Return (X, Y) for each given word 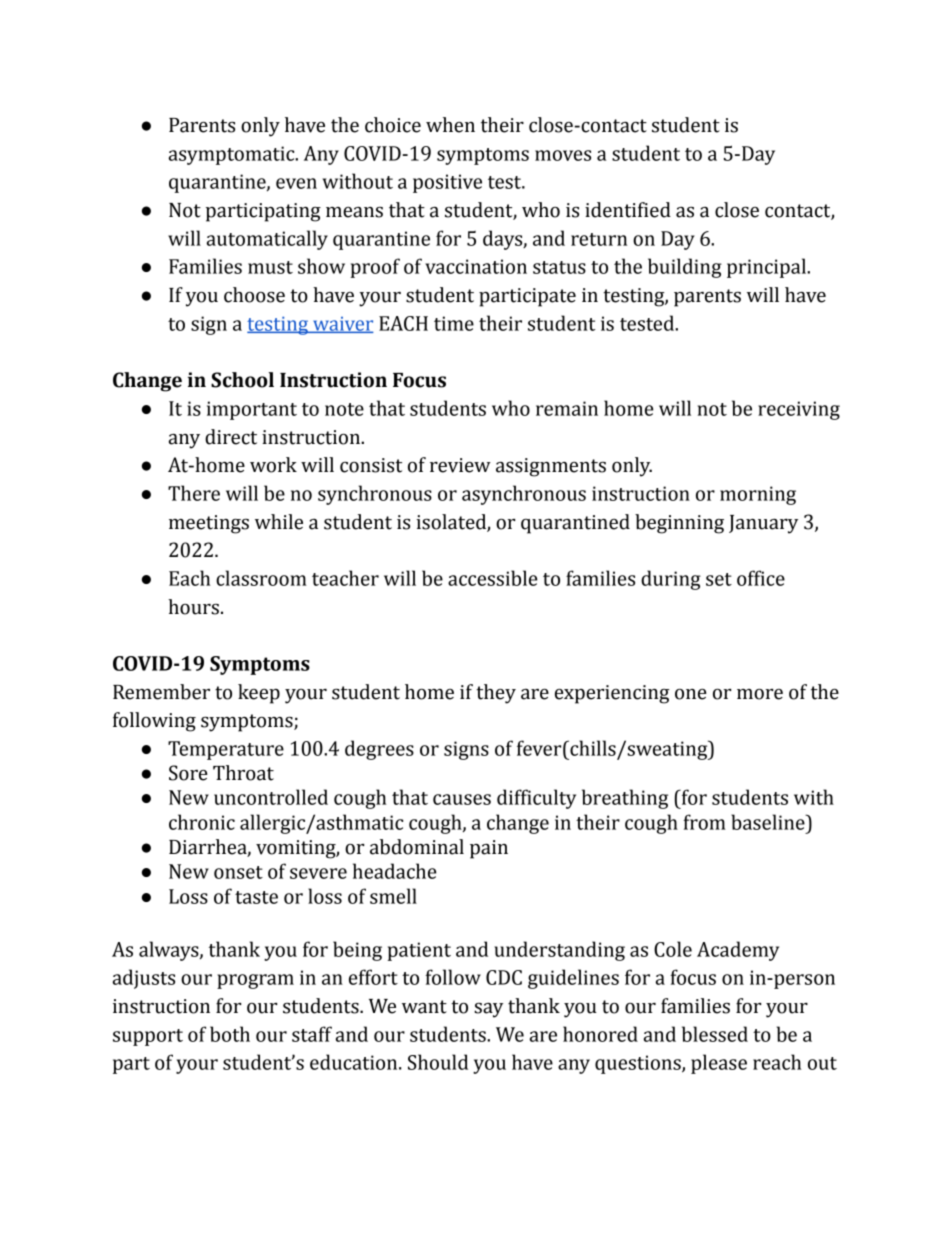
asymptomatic (233, 155)
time (454, 323)
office (761, 578)
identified (628, 210)
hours (193, 607)
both (230, 1034)
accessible (493, 578)
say (488, 1010)
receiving (799, 410)
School (242, 380)
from (704, 822)
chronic (202, 822)
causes (462, 799)
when (450, 125)
